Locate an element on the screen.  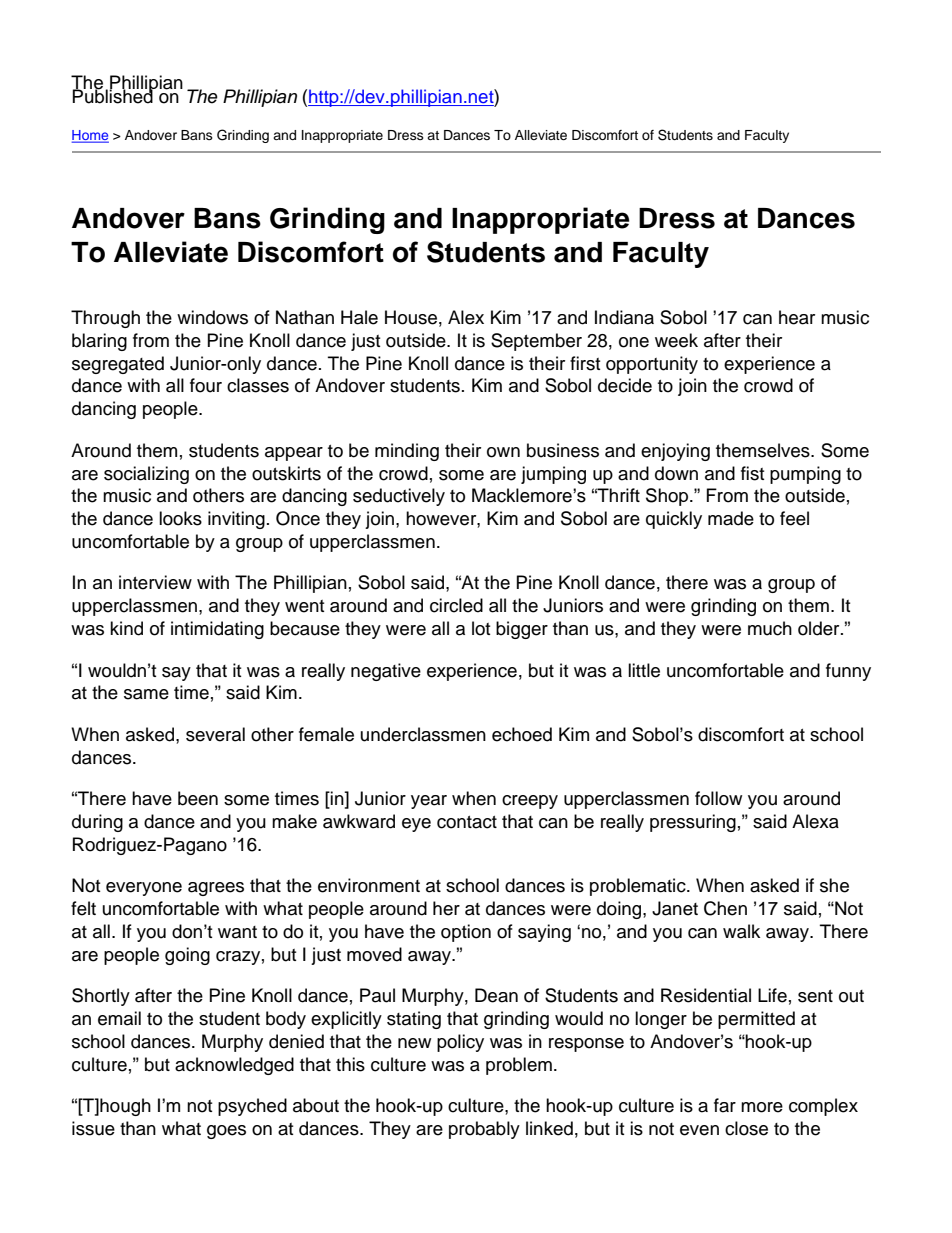
circled is located at coordinates (456, 605).
